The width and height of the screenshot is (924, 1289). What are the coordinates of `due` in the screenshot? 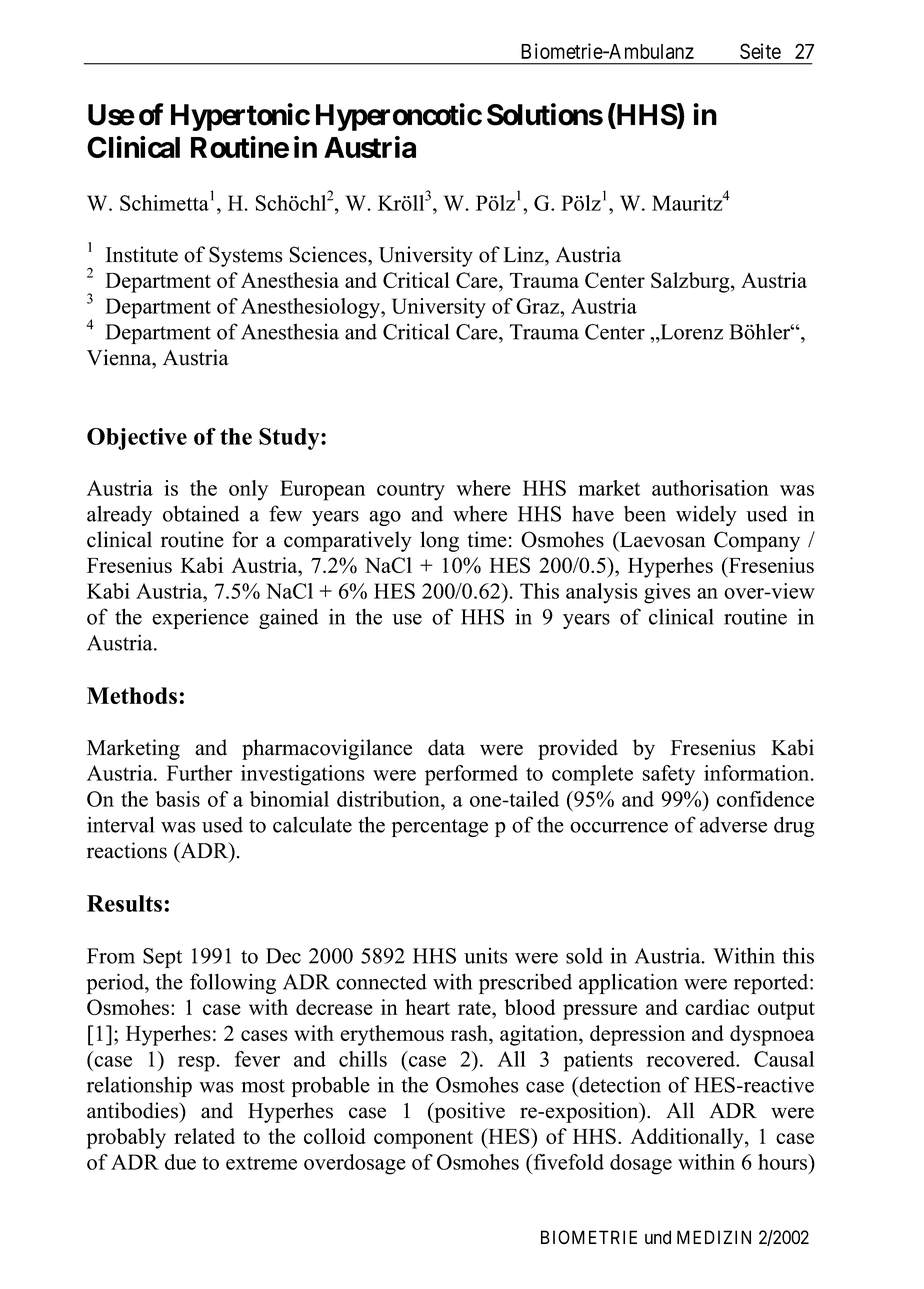 It's located at (180, 1162).
